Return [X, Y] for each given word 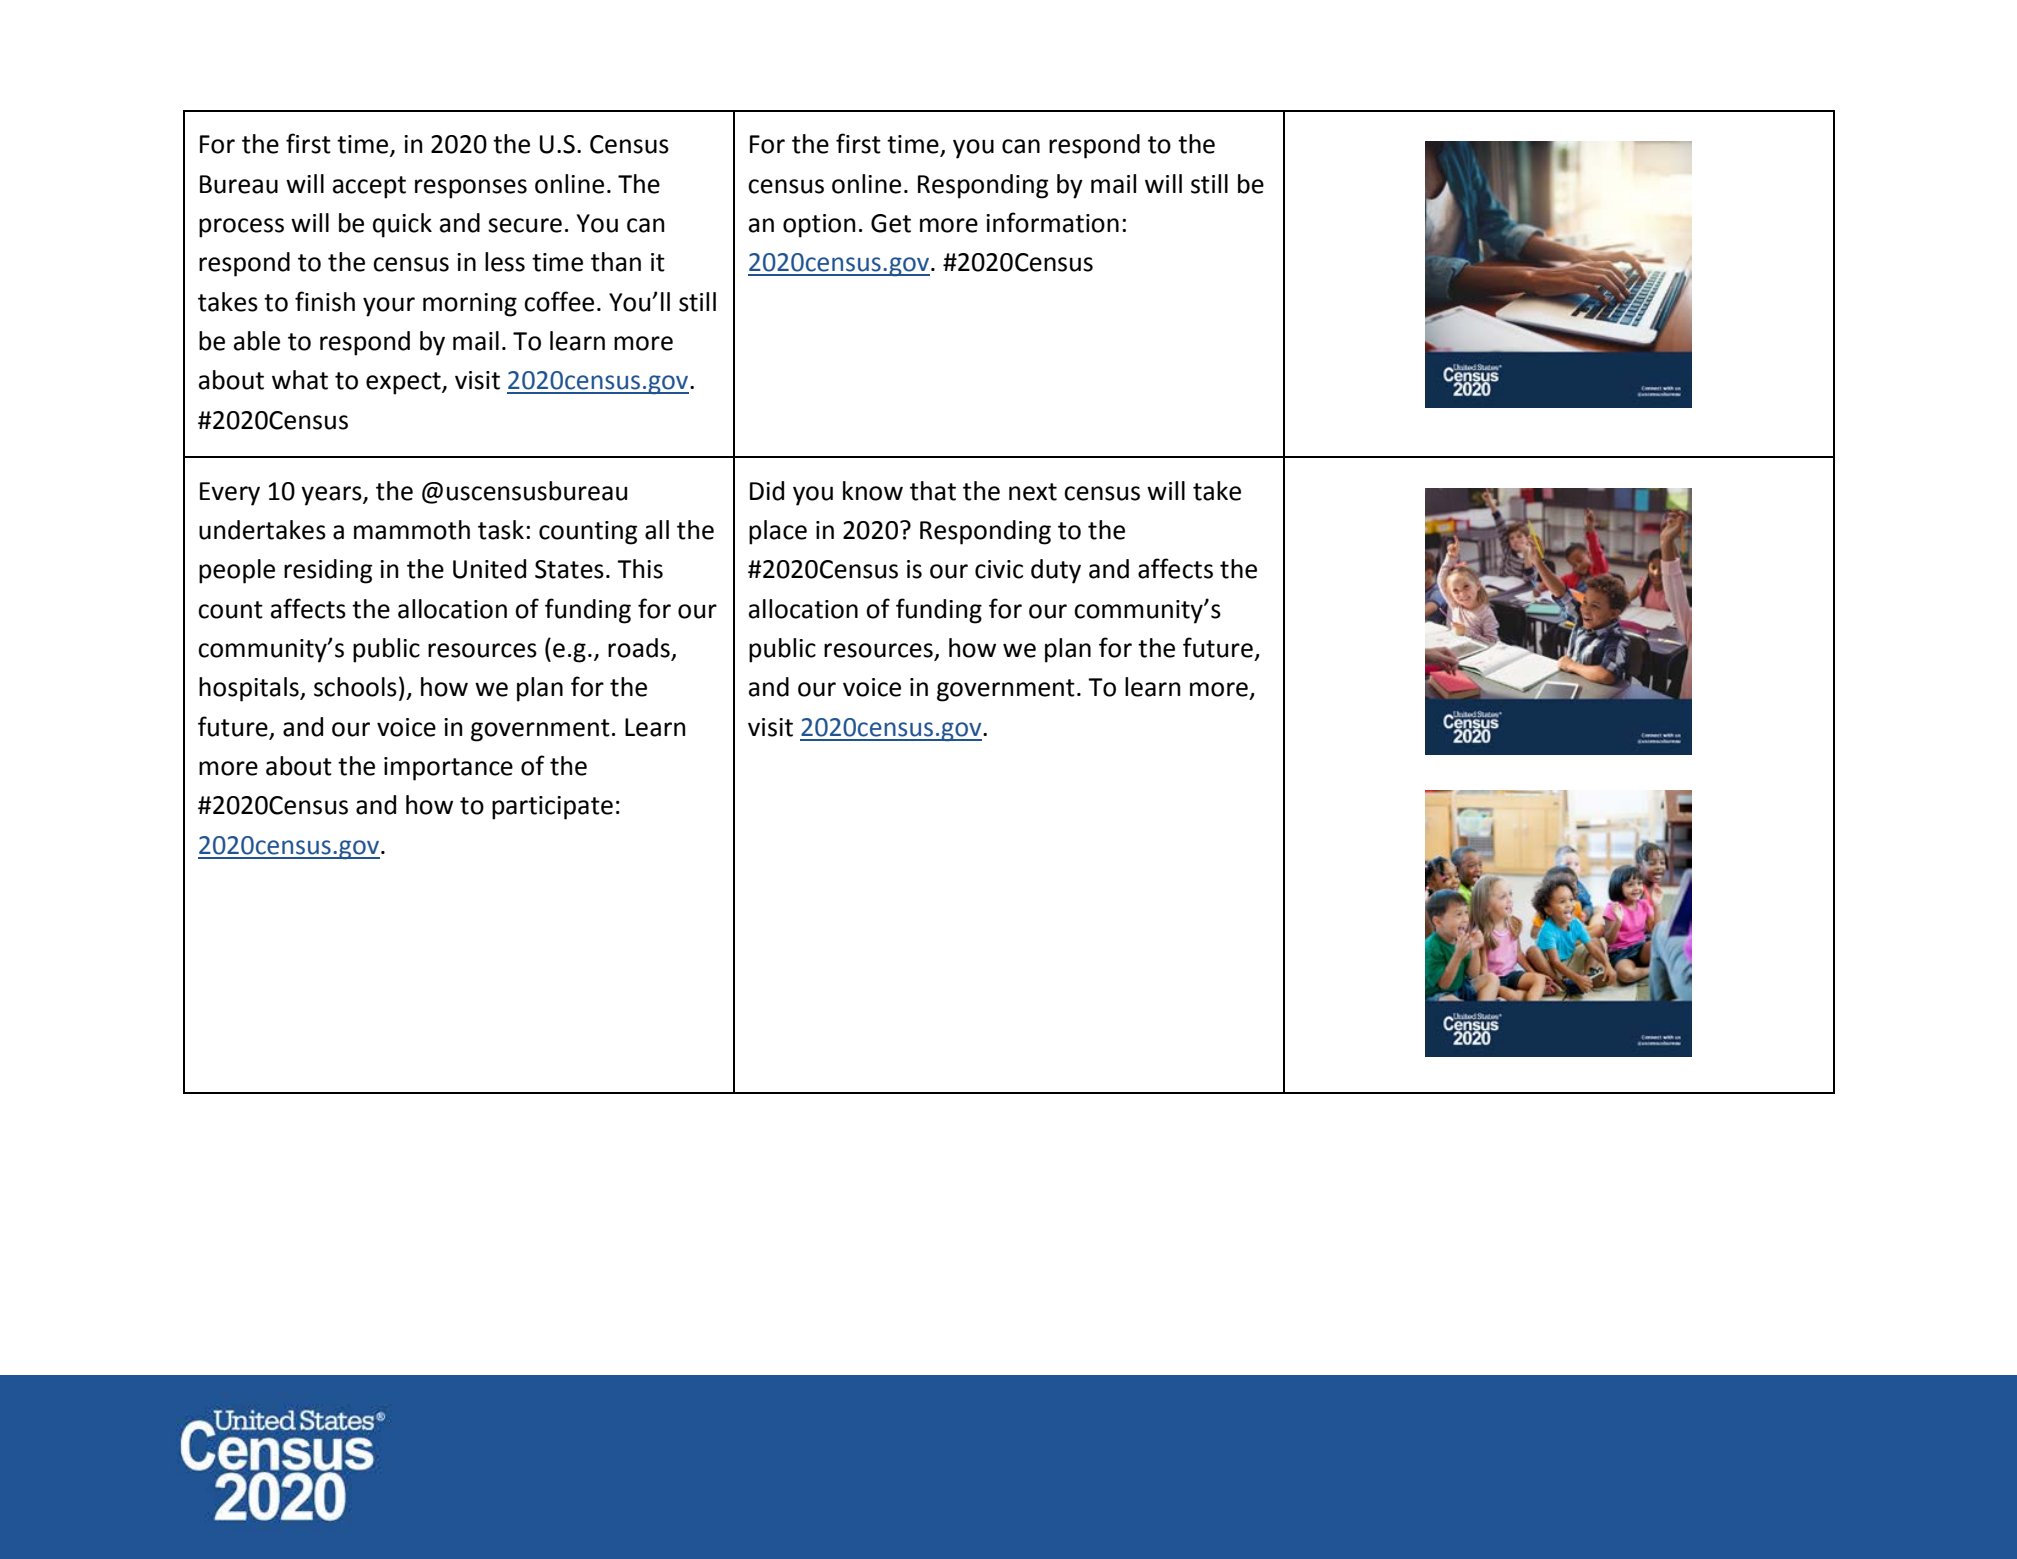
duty [1056, 571]
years [332, 496]
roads [640, 649]
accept [369, 187]
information [1052, 222]
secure [525, 225]
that [933, 491]
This [640, 569]
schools [355, 687]
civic [999, 569]
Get [891, 223]
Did [767, 491]
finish [325, 301]
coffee [559, 301]
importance [448, 769]
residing [328, 571]
